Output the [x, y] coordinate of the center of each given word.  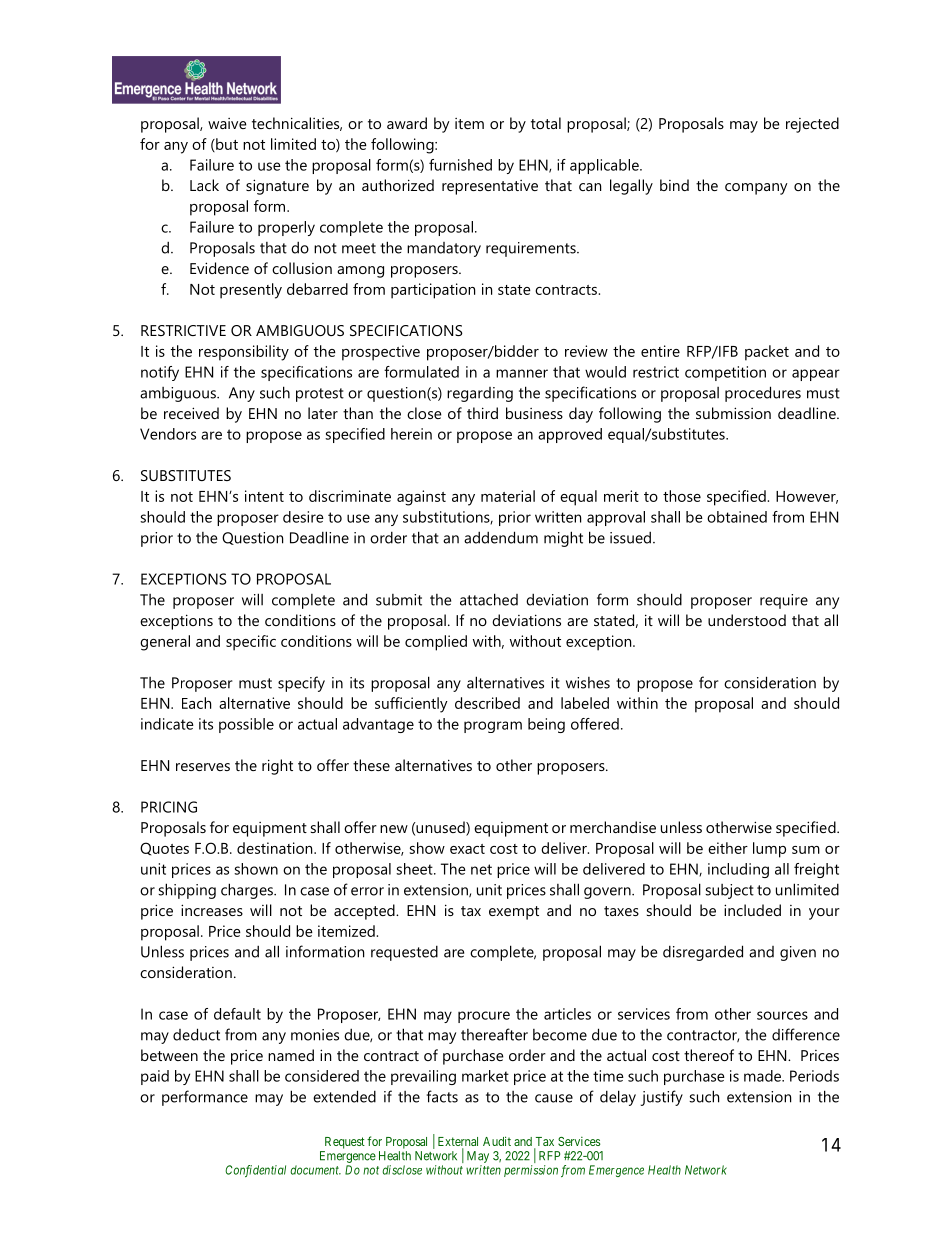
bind [674, 185]
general [165, 643]
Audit [497, 1141]
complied [436, 643]
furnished [460, 165]
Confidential [255, 1171]
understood [747, 620]
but [226, 145]
